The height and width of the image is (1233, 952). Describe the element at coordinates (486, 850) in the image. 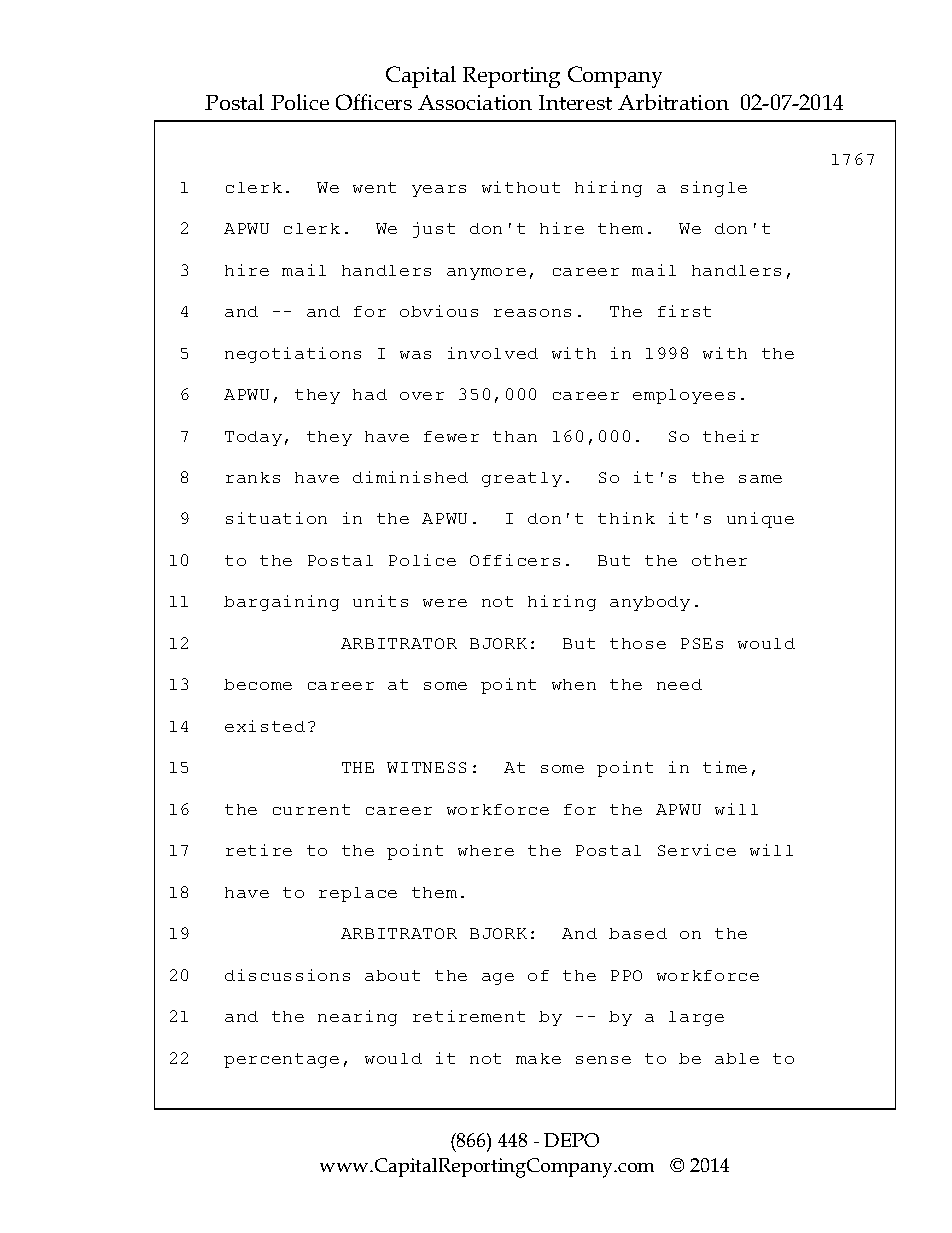

I see `where` at that location.
